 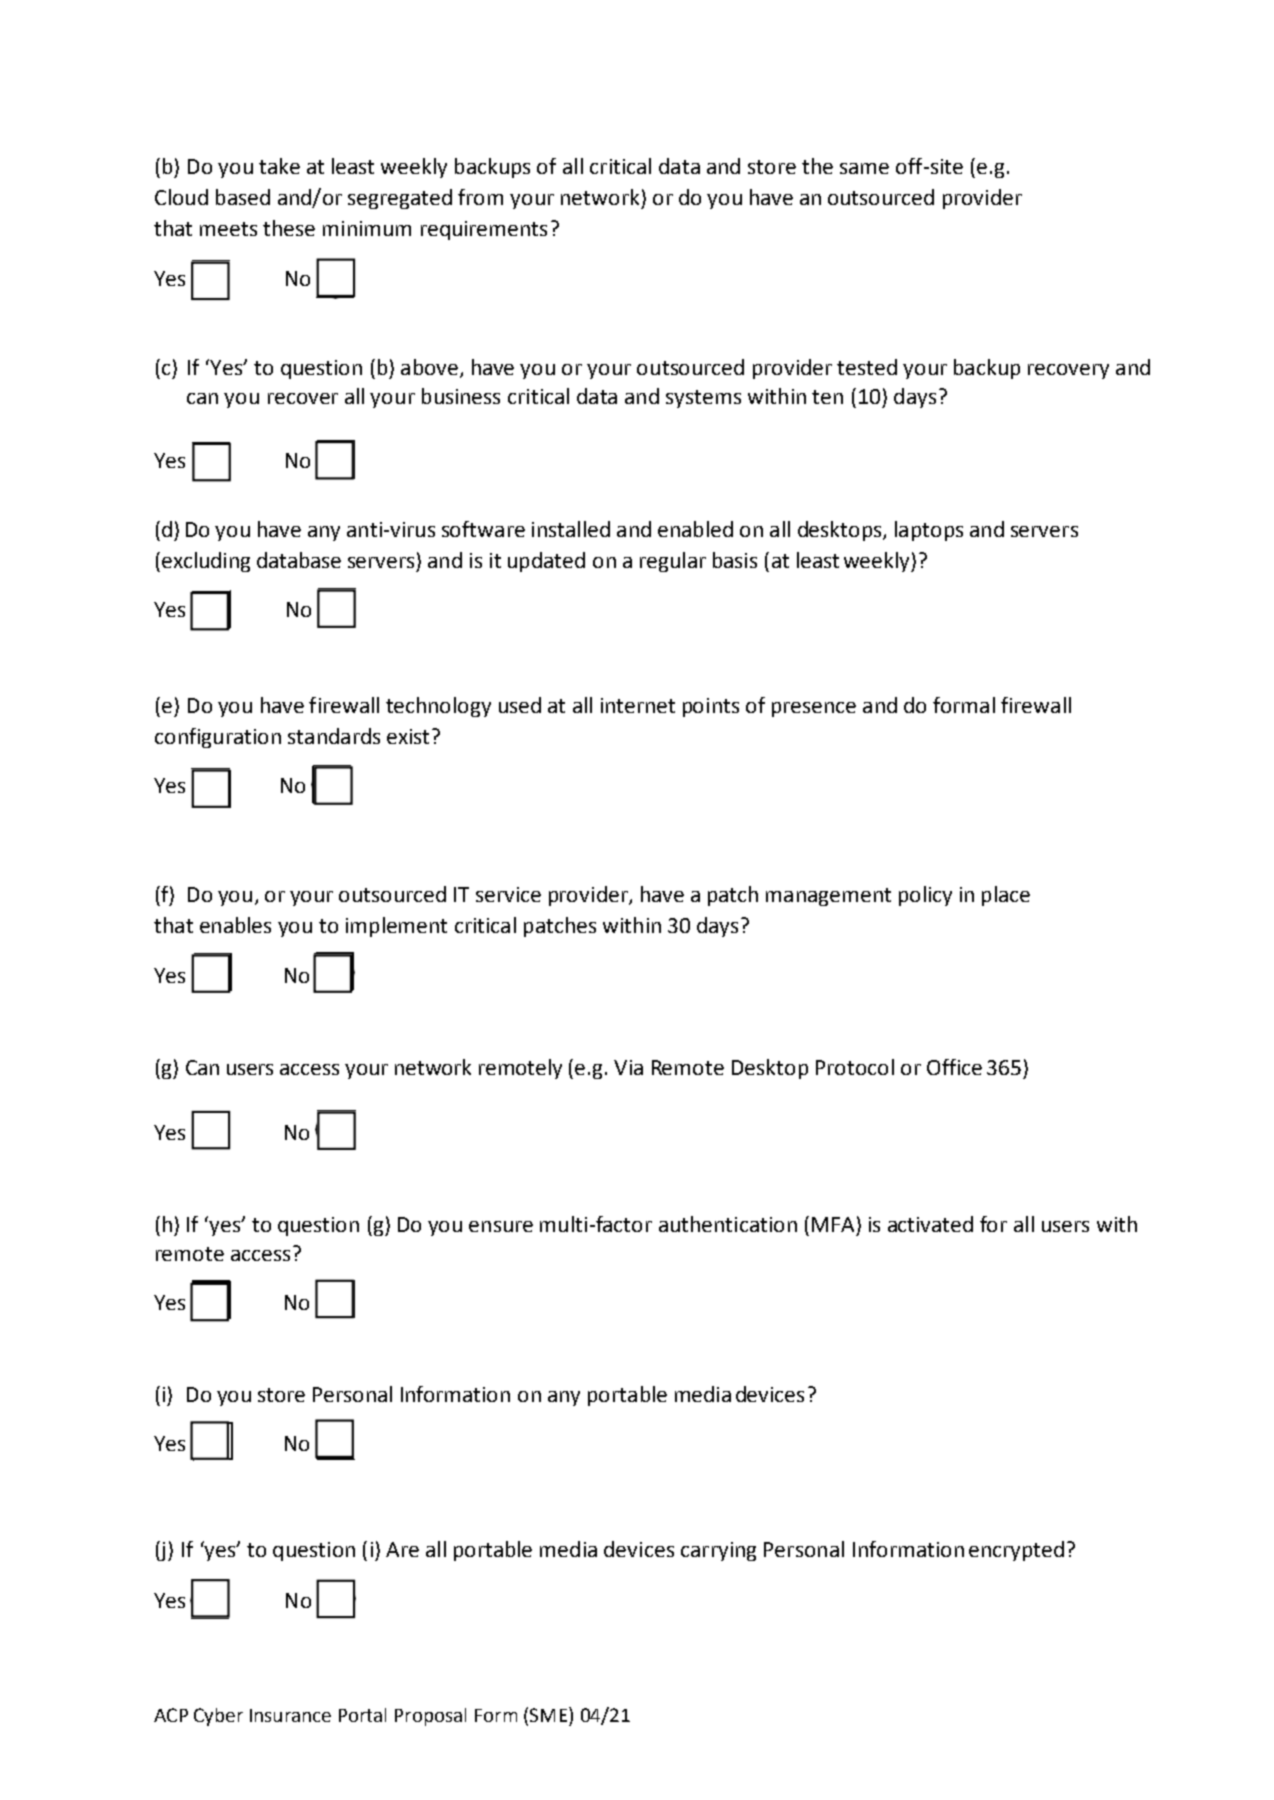 I want to click on requirements, so click(x=484, y=230).
